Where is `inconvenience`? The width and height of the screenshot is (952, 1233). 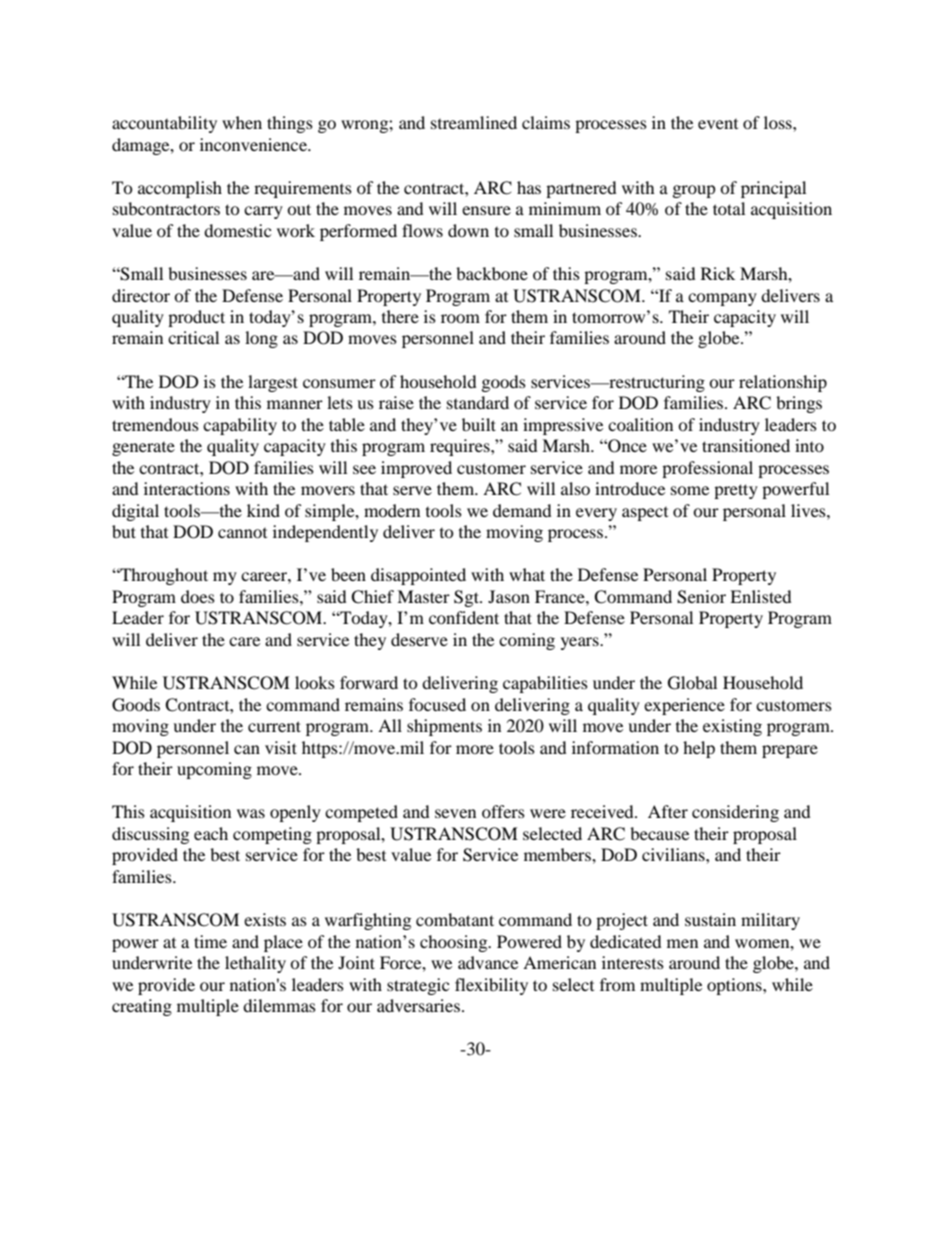
inconvenience is located at coordinates (254, 144).
